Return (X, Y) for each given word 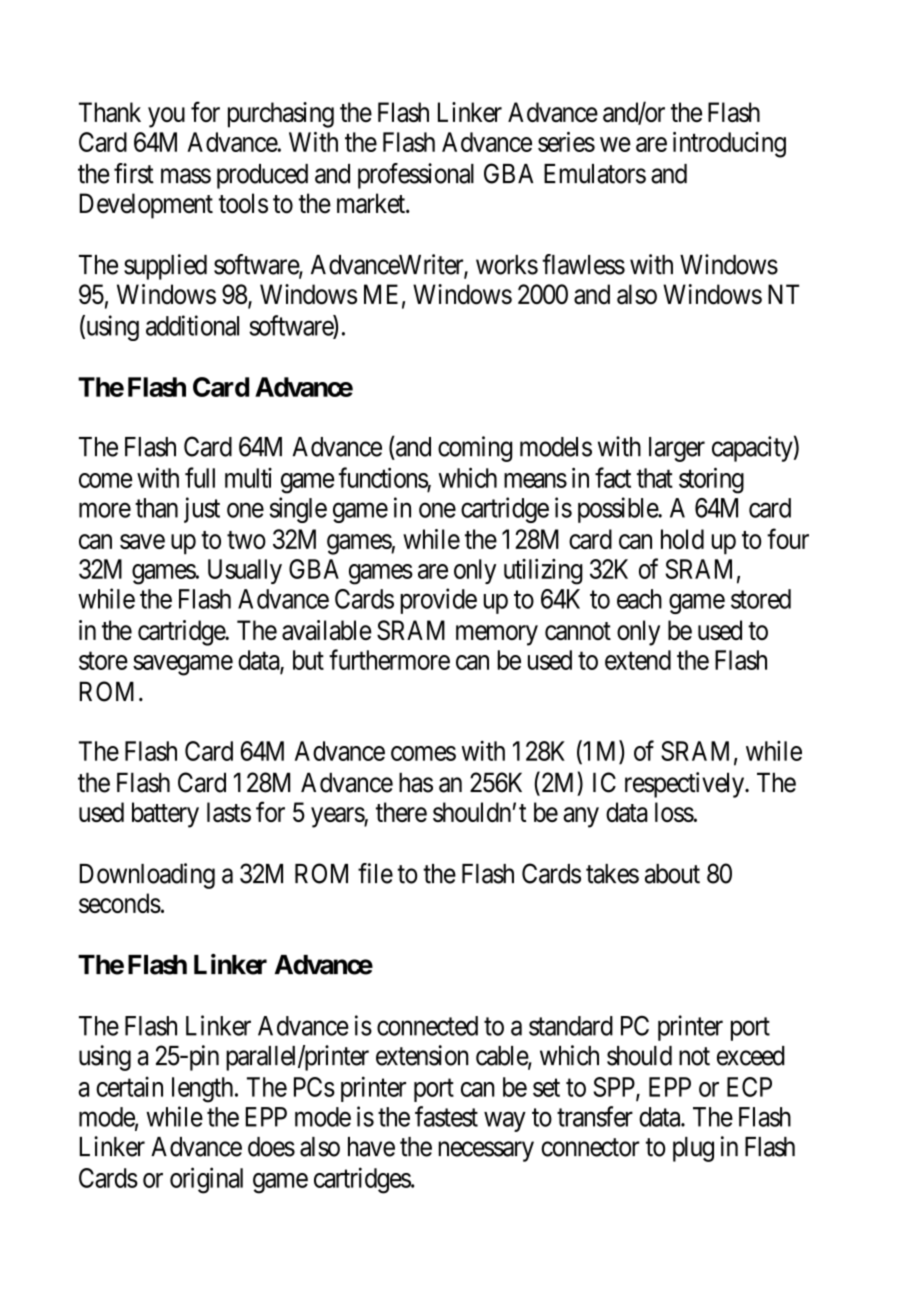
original (206, 1180)
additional (192, 325)
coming (475, 449)
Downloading (147, 876)
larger (677, 449)
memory (497, 635)
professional (416, 176)
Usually (245, 571)
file (375, 873)
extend (638, 660)
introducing (729, 145)
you (166, 117)
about (672, 874)
